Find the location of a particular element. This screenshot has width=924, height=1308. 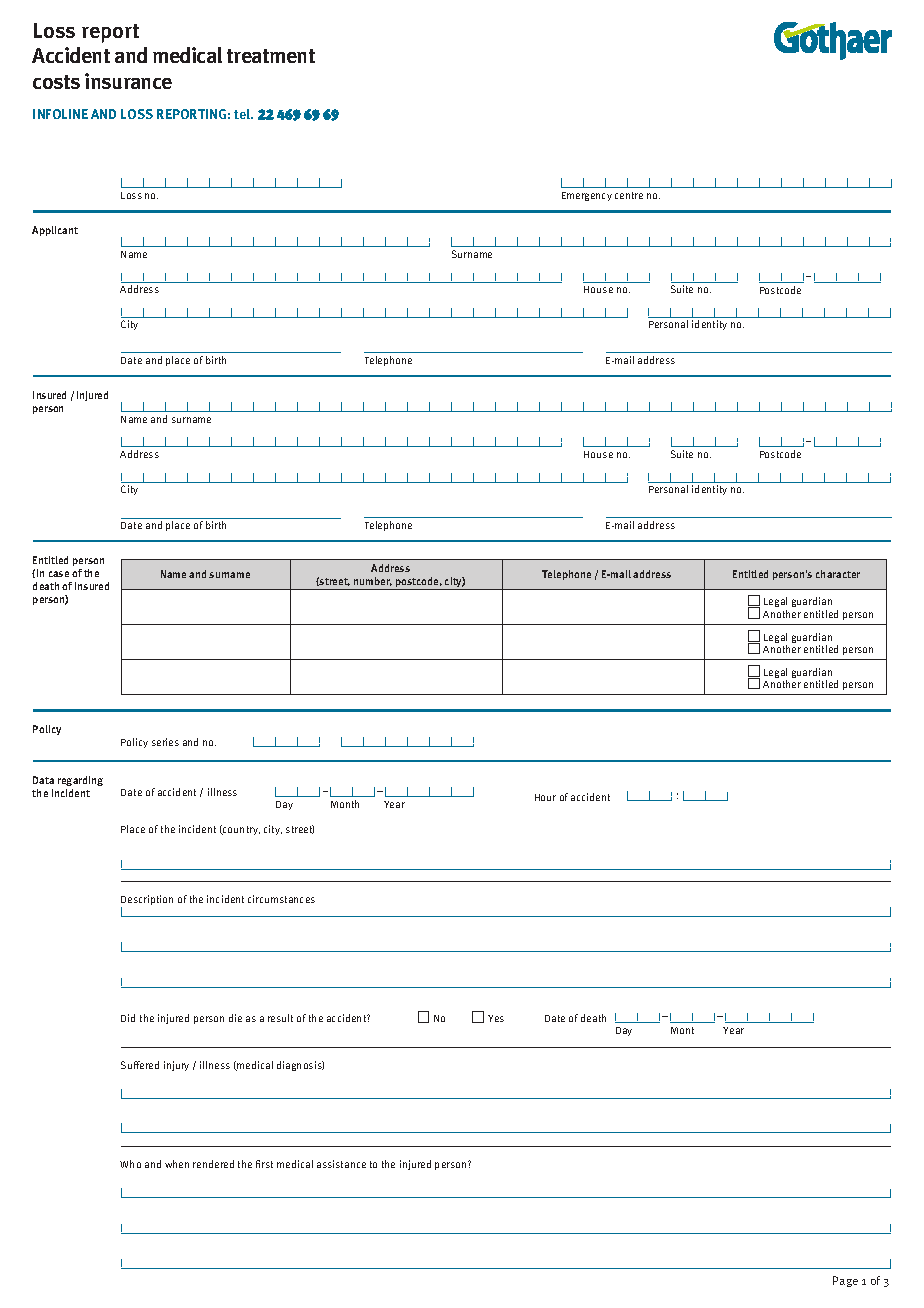

Hour is located at coordinates (545, 797).
